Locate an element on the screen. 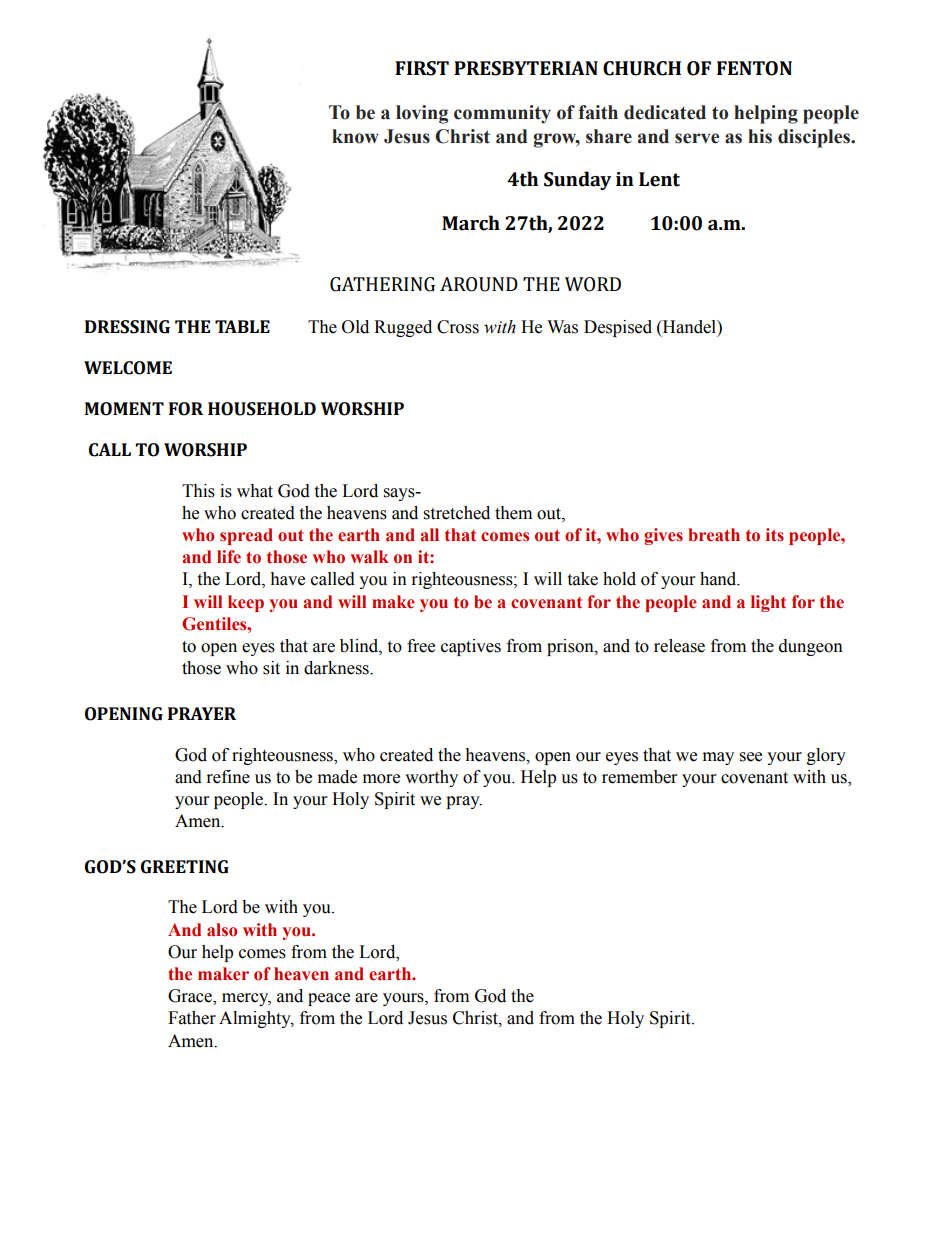  community is located at coordinates (502, 114).
